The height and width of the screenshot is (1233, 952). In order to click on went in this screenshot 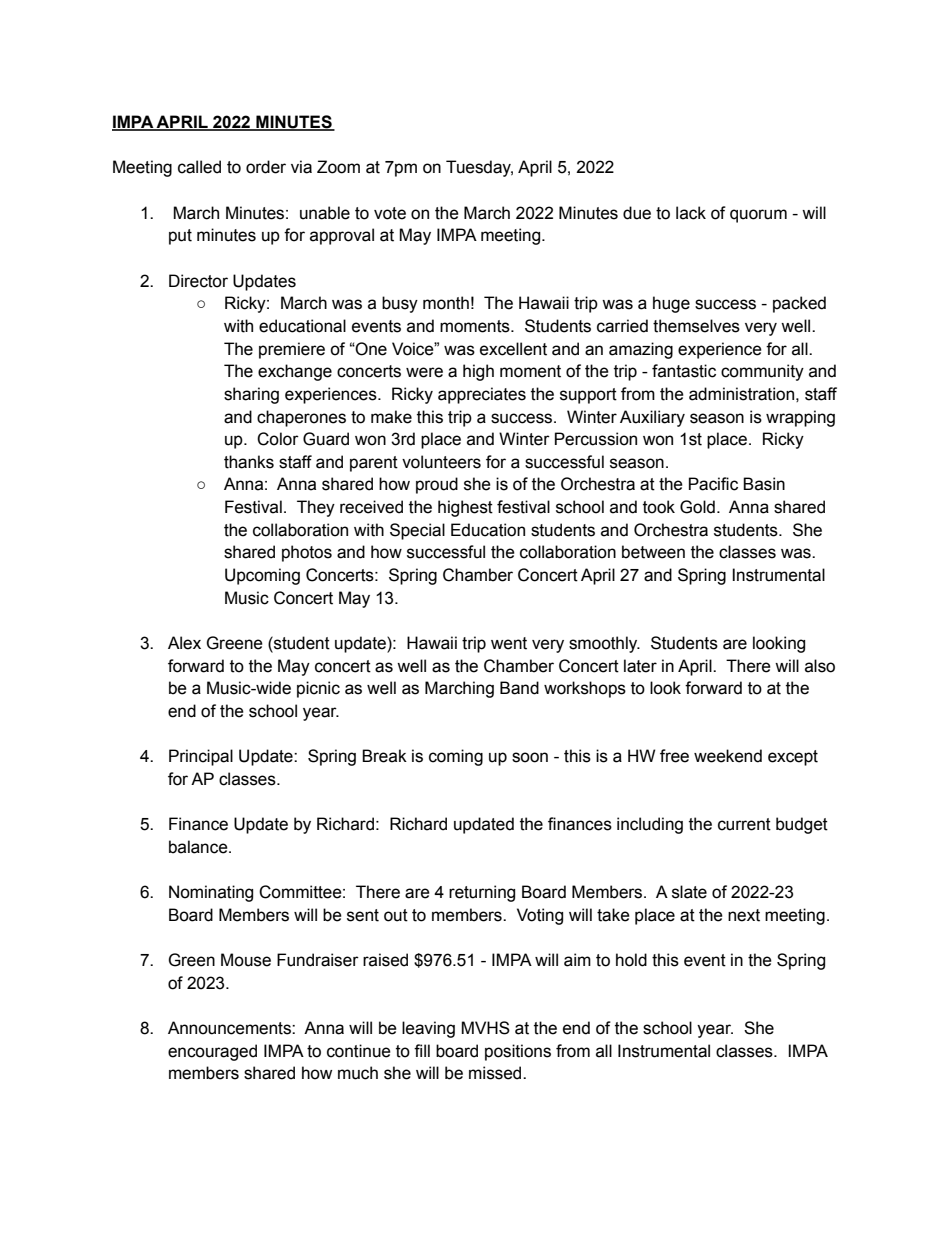, I will do `click(509, 643)`.
